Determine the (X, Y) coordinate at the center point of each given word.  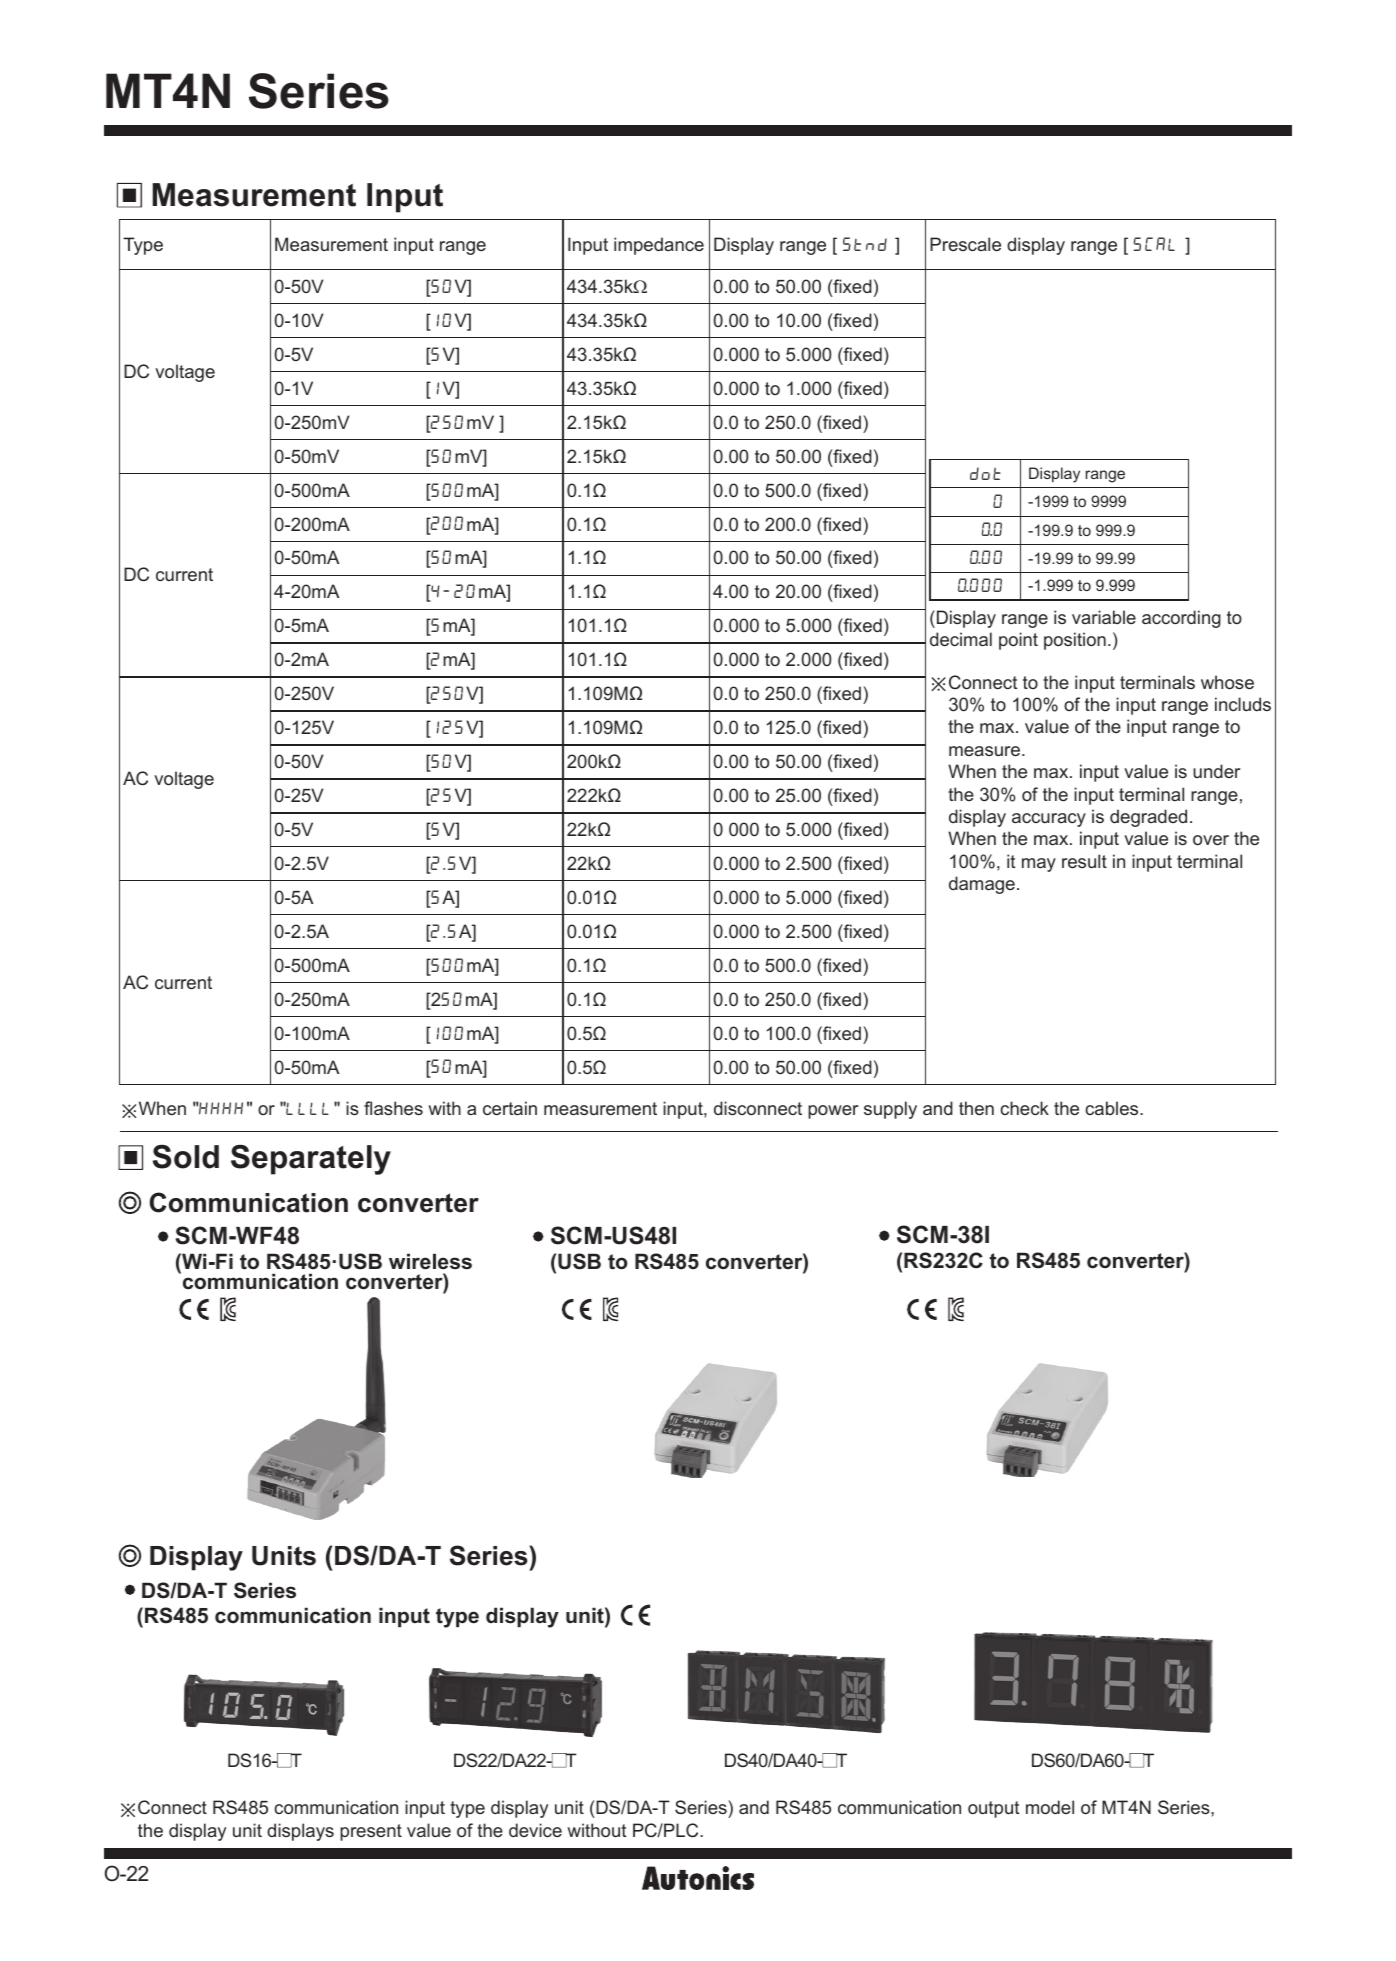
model (1050, 1807)
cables (1113, 1108)
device (535, 1830)
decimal (961, 639)
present (371, 1832)
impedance (659, 246)
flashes (393, 1108)
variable (1104, 617)
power (833, 1112)
